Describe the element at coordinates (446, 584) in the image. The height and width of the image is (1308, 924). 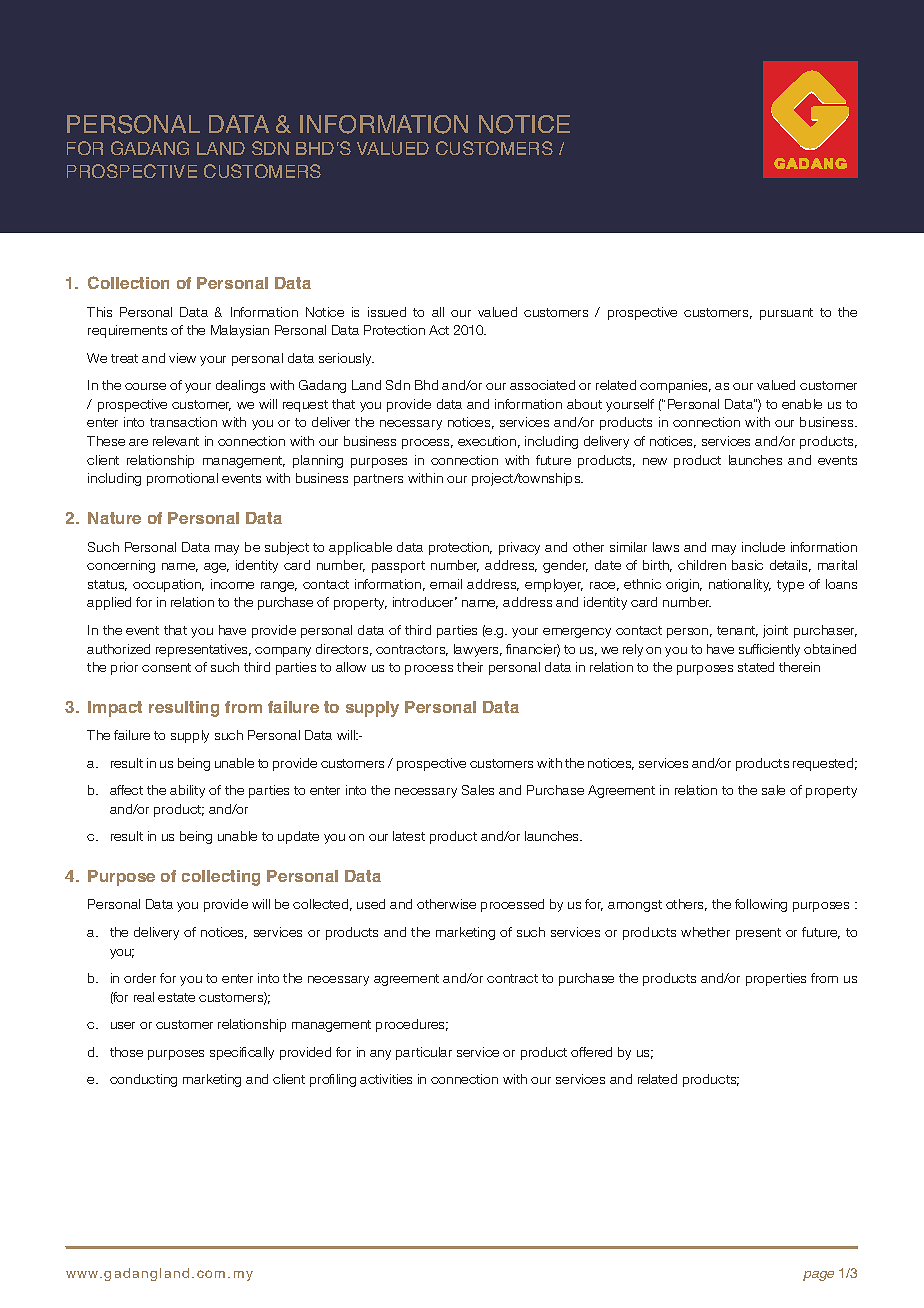
I see `email` at that location.
